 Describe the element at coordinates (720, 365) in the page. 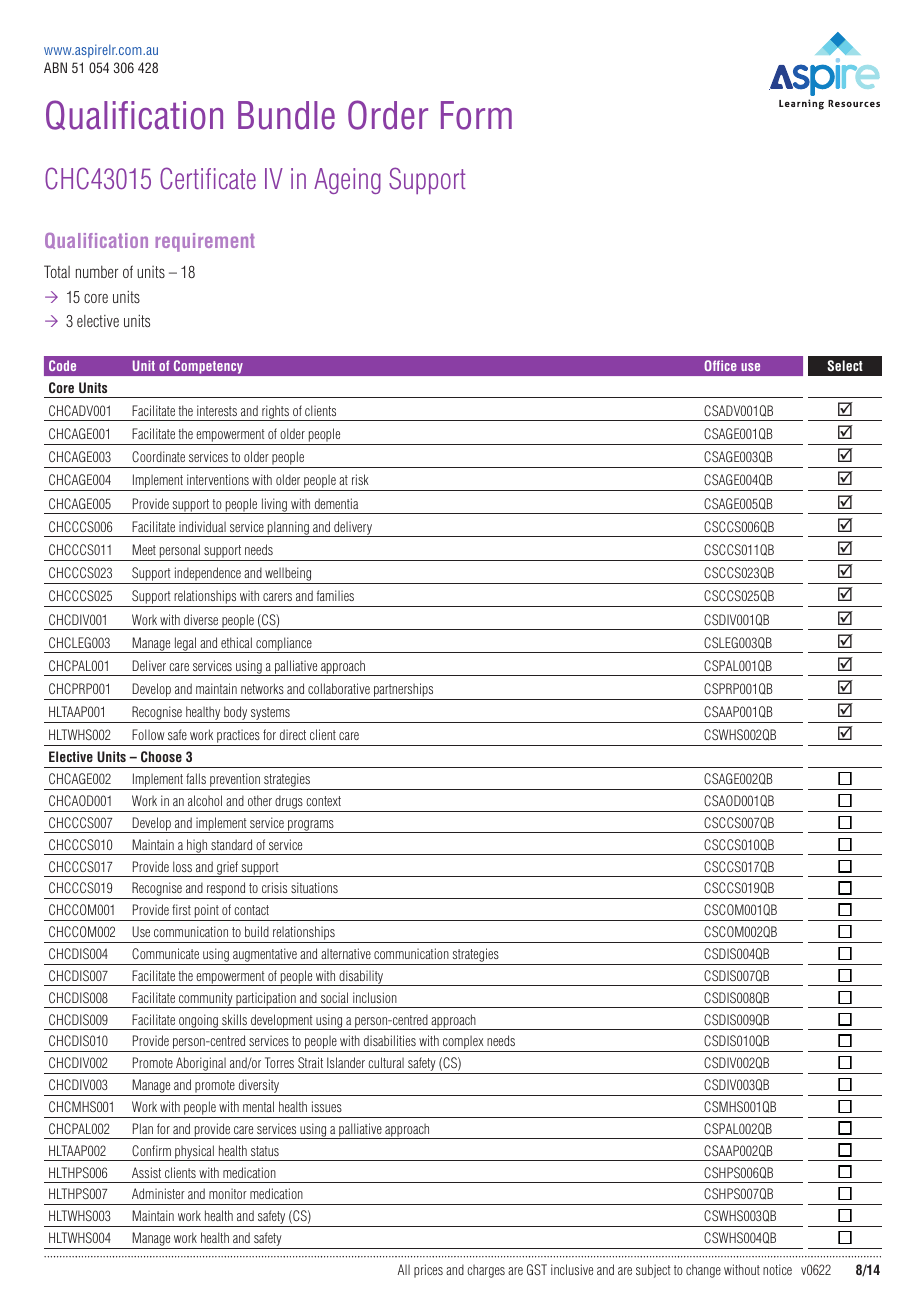

I see `Office` at that location.
